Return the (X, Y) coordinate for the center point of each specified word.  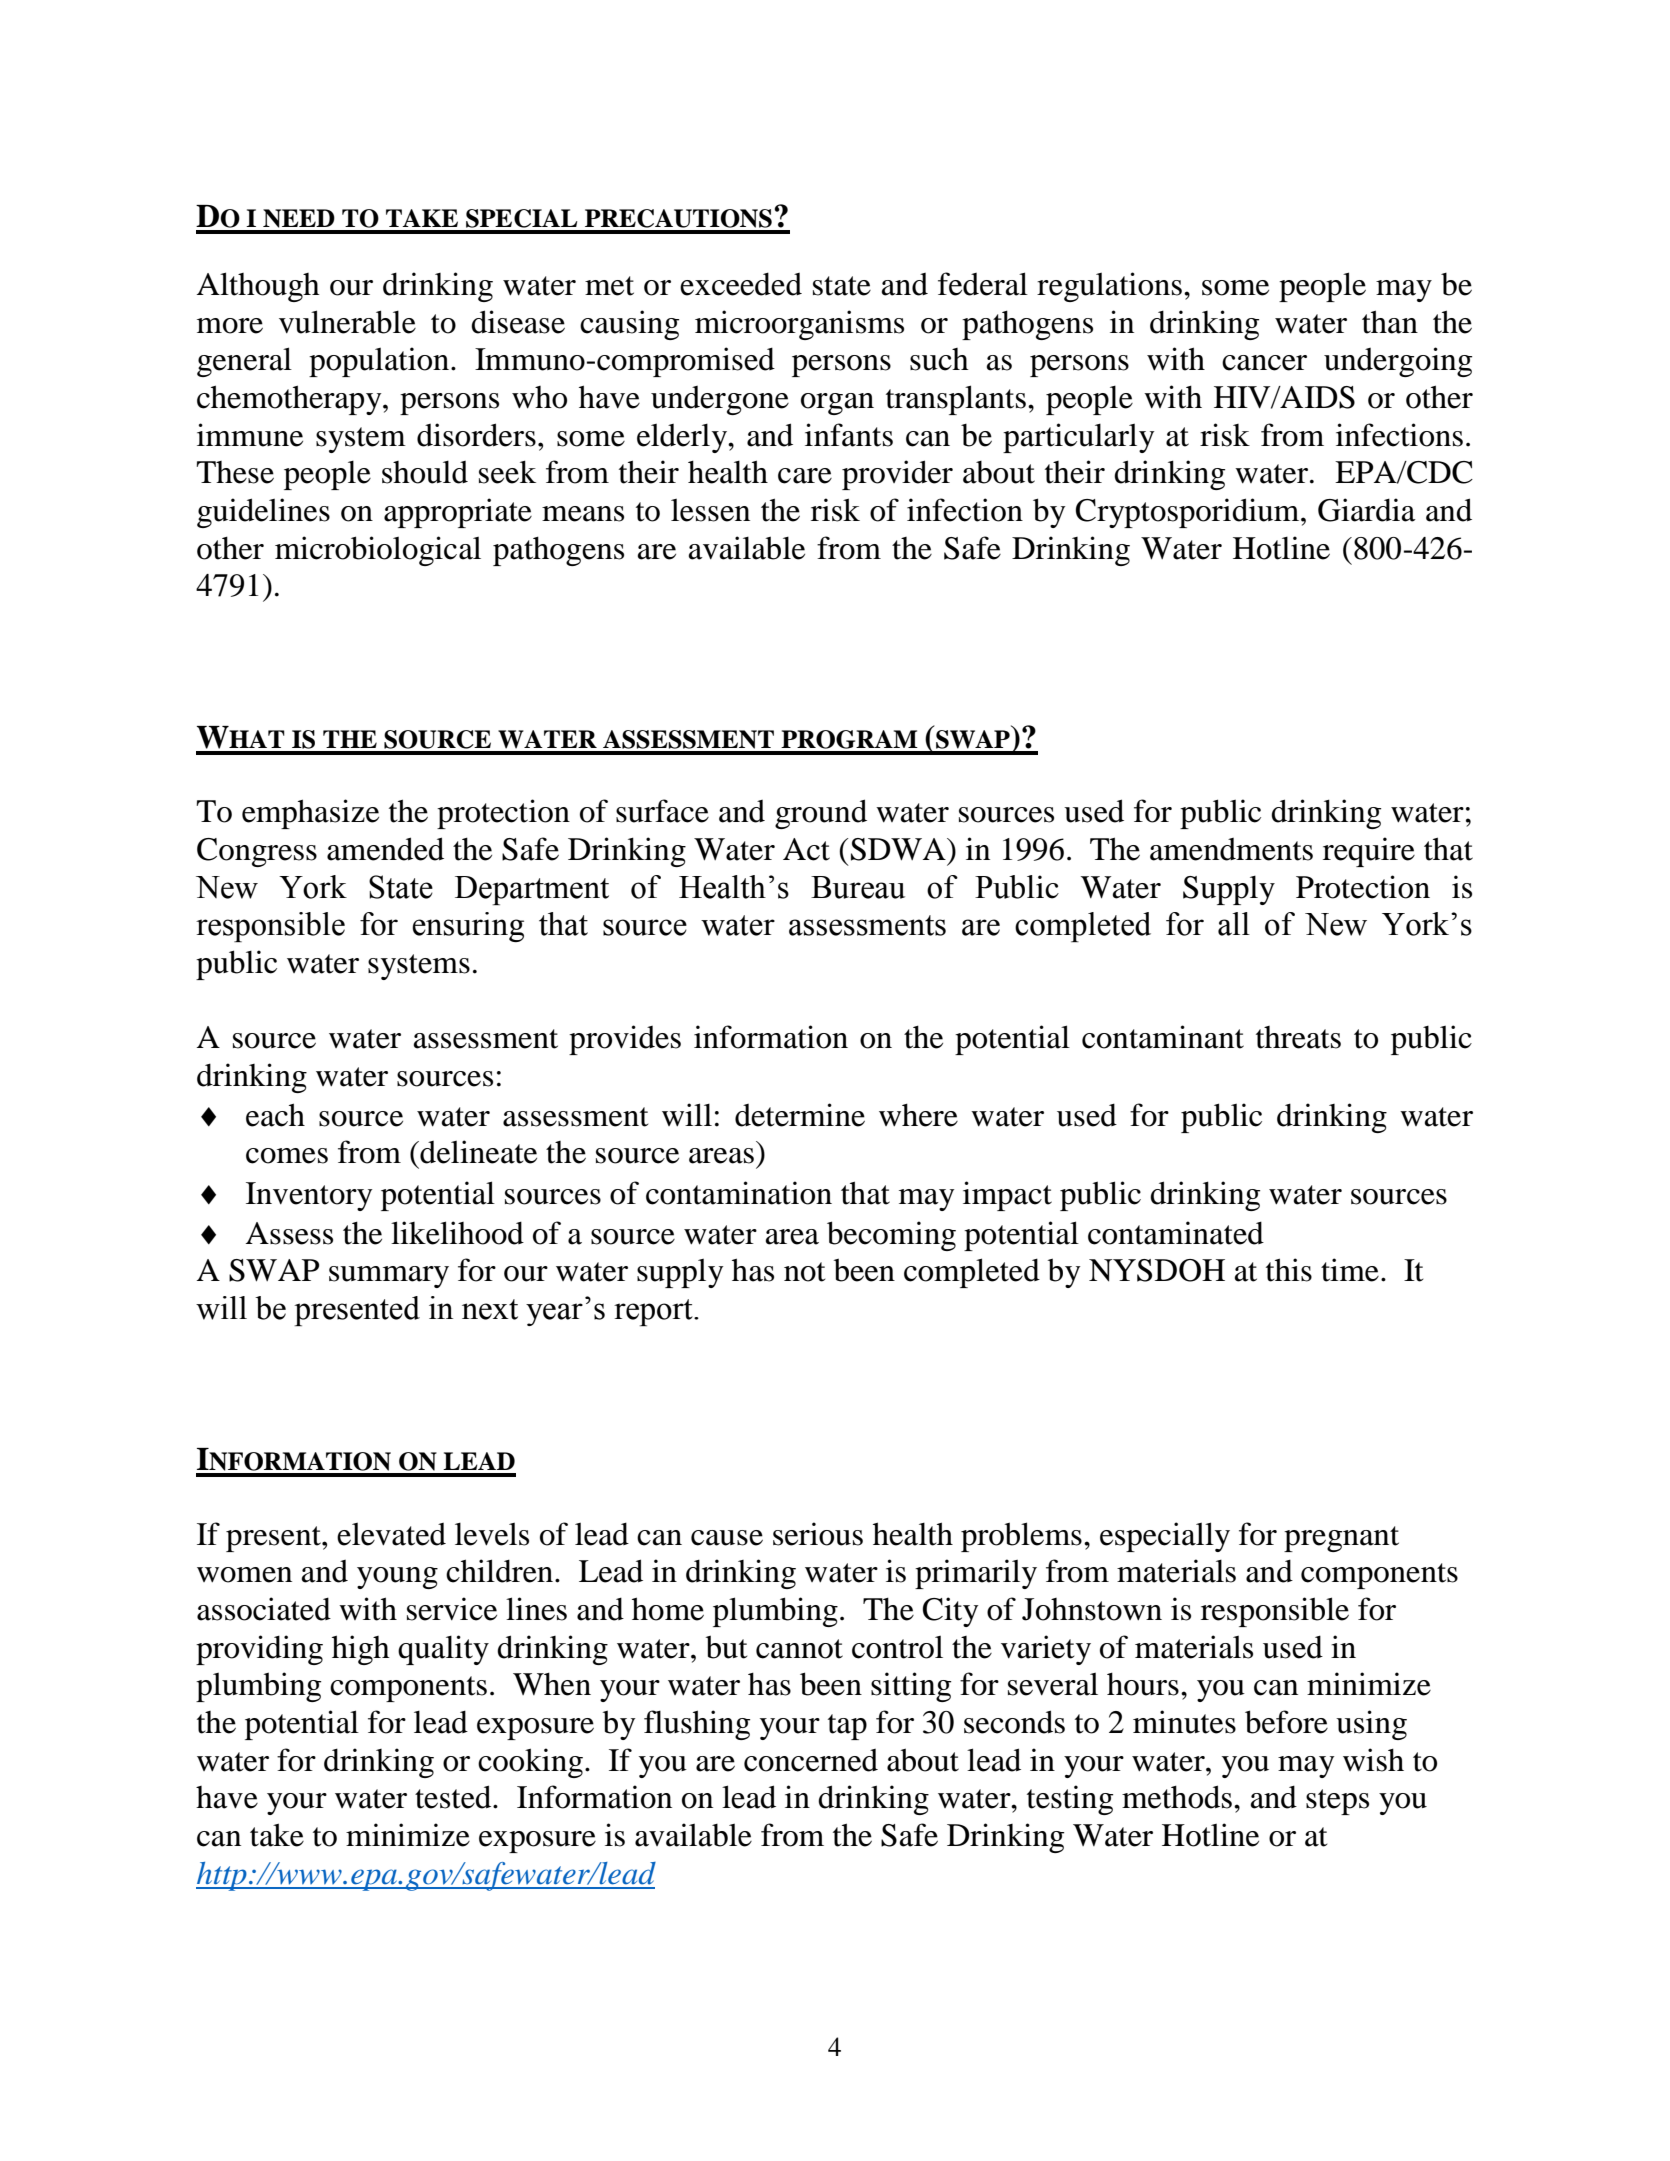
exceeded (741, 284)
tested (454, 1797)
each (275, 1115)
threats (1298, 1037)
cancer (1264, 363)
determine (800, 1115)
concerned (811, 1760)
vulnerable (347, 322)
